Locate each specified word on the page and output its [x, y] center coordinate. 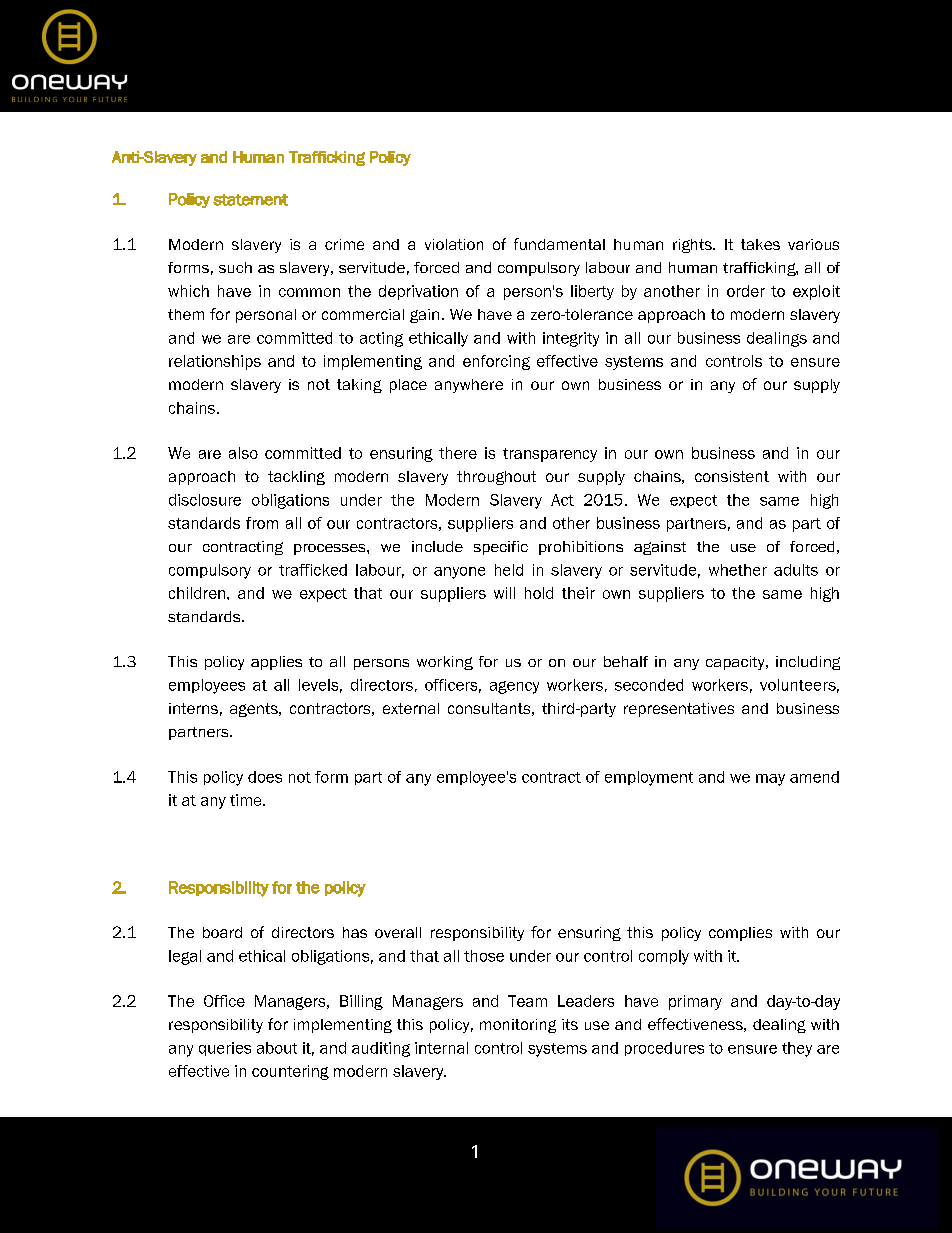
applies [276, 663]
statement [250, 200]
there [458, 453]
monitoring [518, 1026]
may [770, 780]
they [797, 1049]
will [504, 593]
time [247, 800]
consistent [732, 476]
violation [454, 244]
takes [760, 244]
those [484, 956]
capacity [736, 663]
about [277, 1048]
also [243, 453]
